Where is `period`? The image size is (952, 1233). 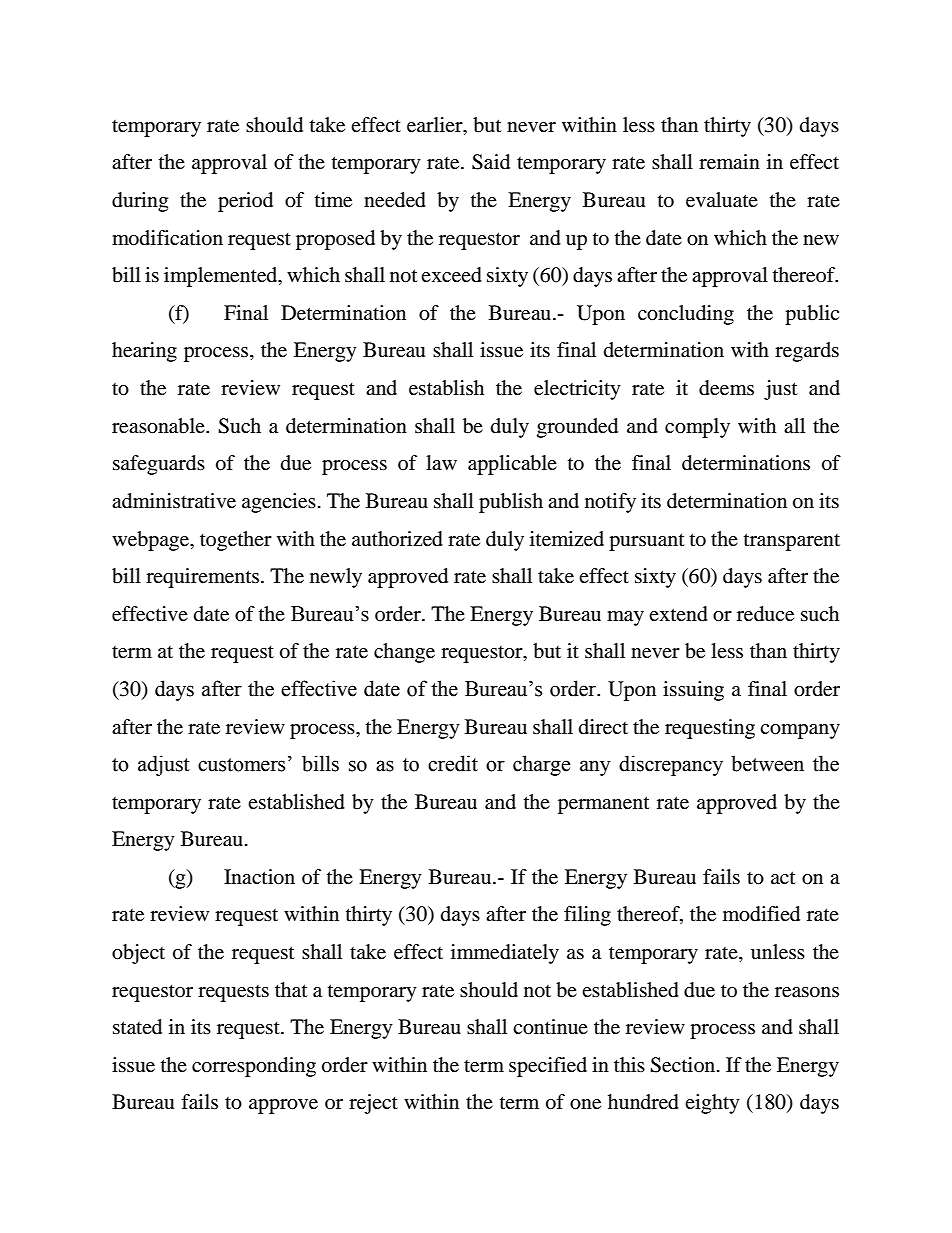
period is located at coordinates (245, 202).
